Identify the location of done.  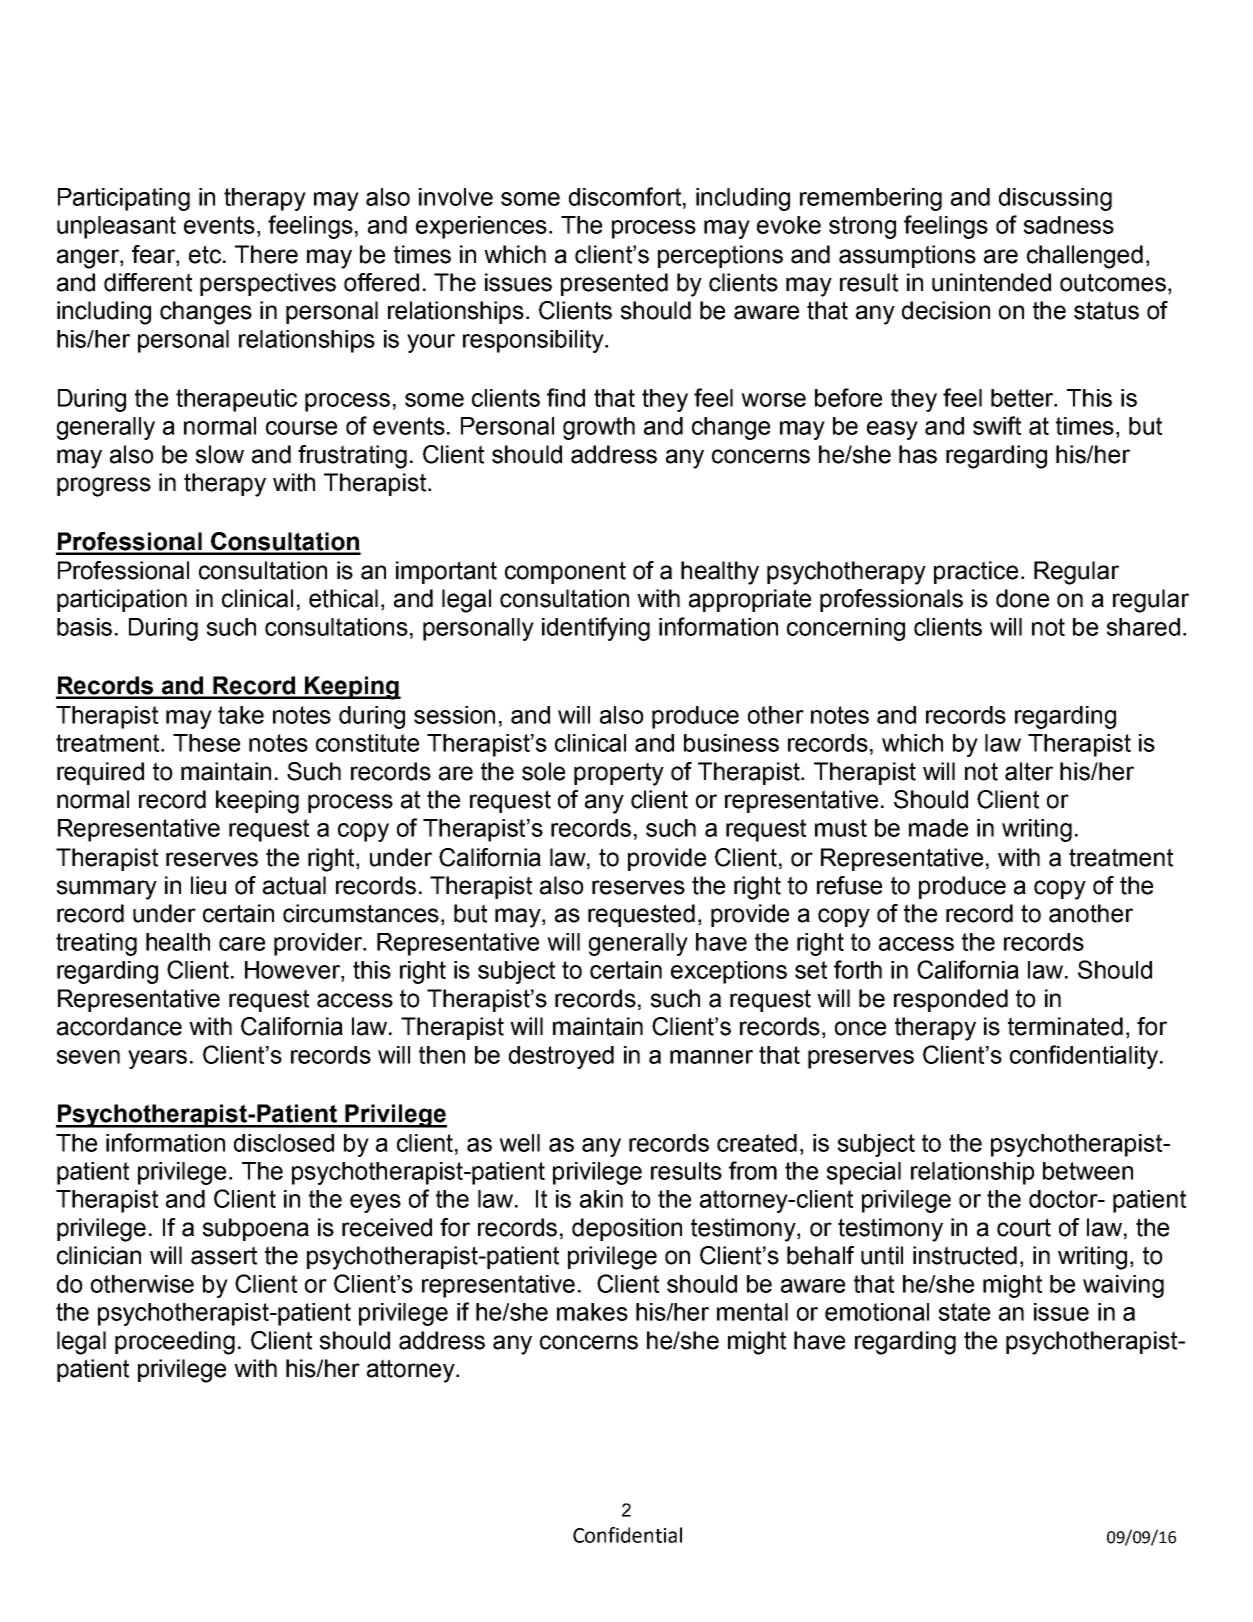
(1022, 598).
